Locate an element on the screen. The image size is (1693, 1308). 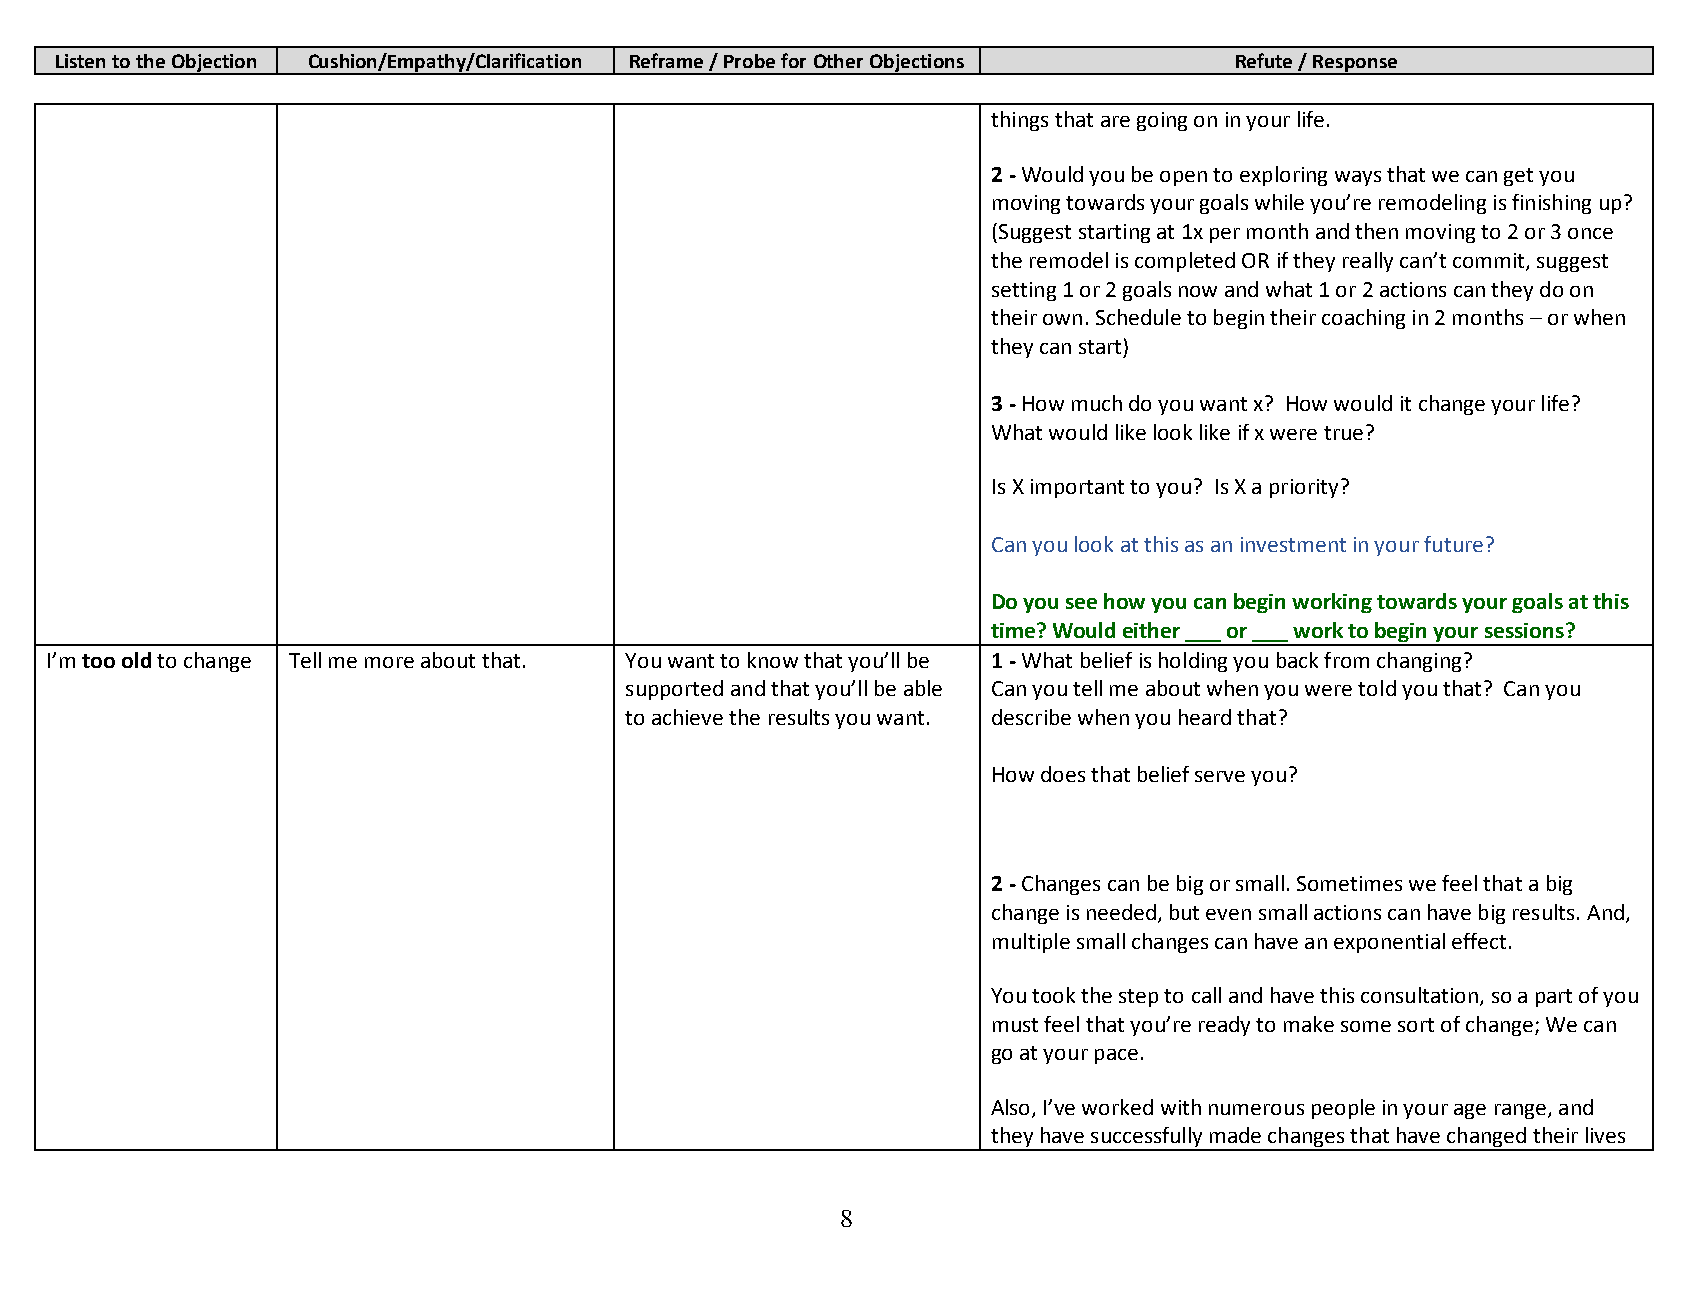
sessions is located at coordinates (1524, 630).
